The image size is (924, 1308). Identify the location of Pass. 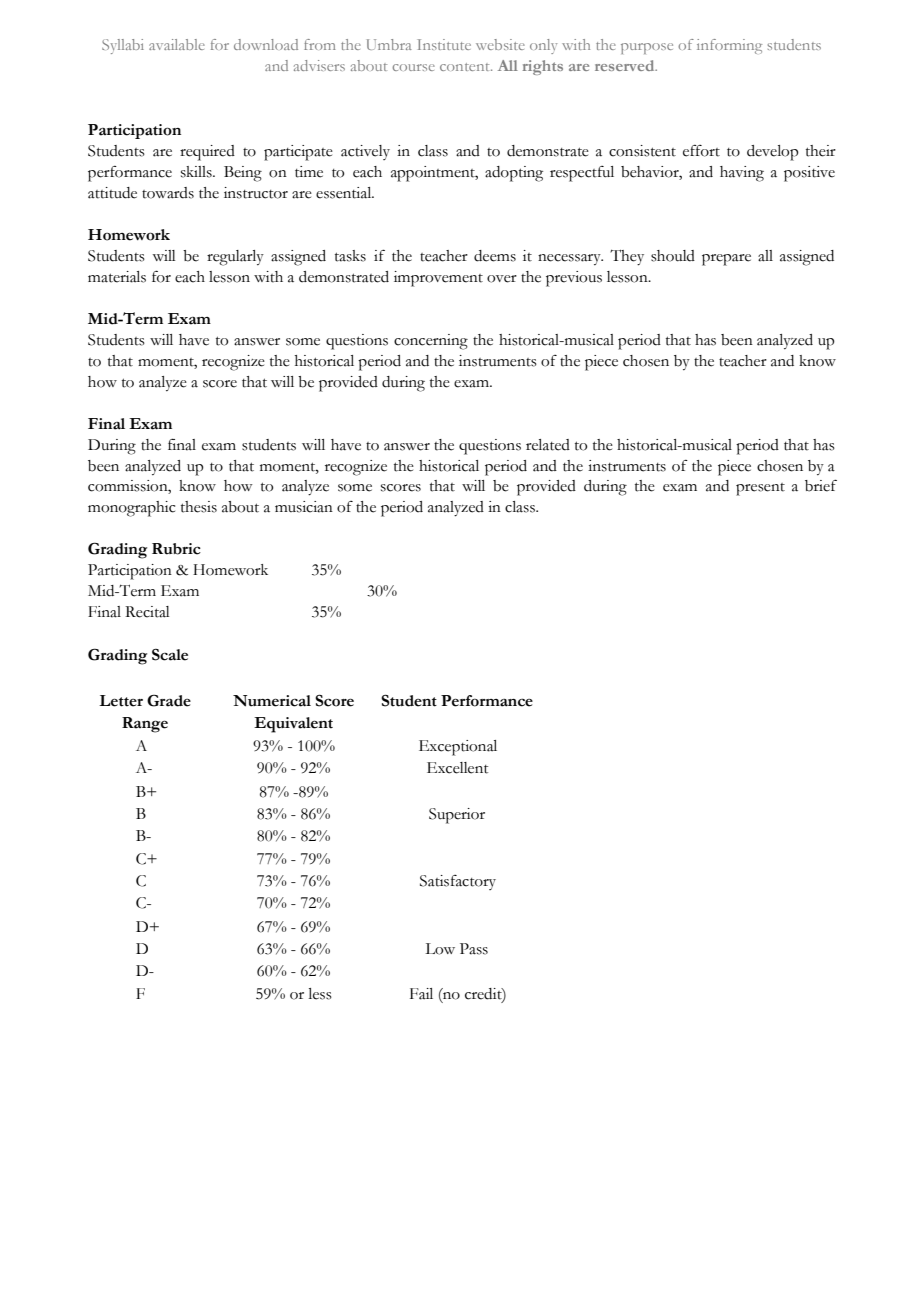
(474, 949).
